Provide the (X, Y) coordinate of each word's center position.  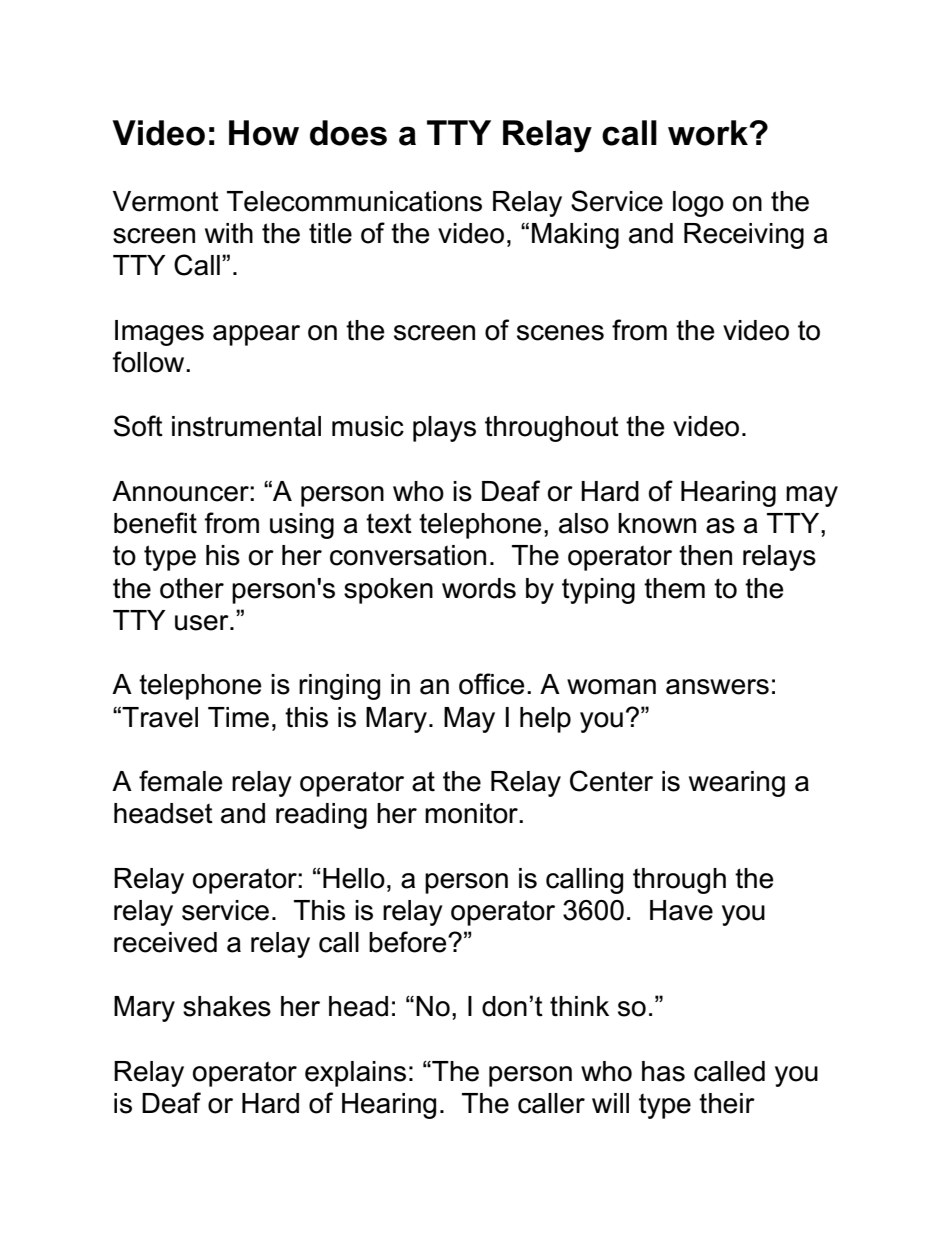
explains (355, 1074)
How (264, 133)
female (180, 781)
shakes (227, 1006)
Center (611, 781)
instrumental (246, 426)
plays (444, 429)
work (709, 133)
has (663, 1071)
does (348, 133)
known (657, 523)
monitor (473, 813)
